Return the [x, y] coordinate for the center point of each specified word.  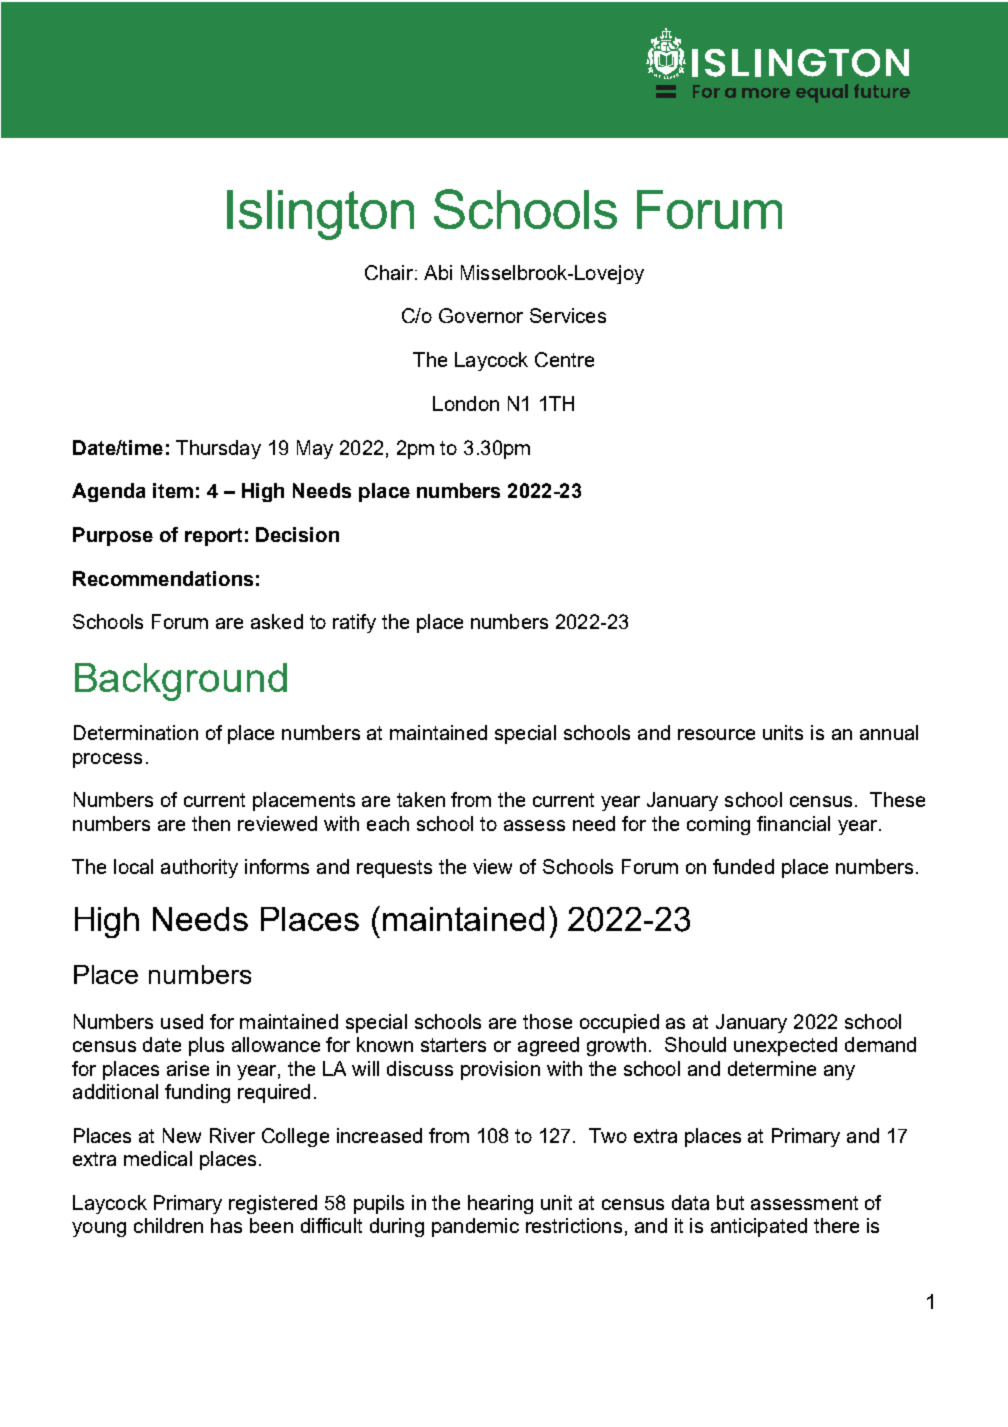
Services [568, 315]
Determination [136, 732]
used [182, 1021]
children [168, 1225]
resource [716, 734]
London [466, 403]
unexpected [785, 1046]
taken [421, 799]
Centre [564, 359]
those [547, 1021]
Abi [438, 272]
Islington [320, 215]
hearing [500, 1204]
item [173, 490]
